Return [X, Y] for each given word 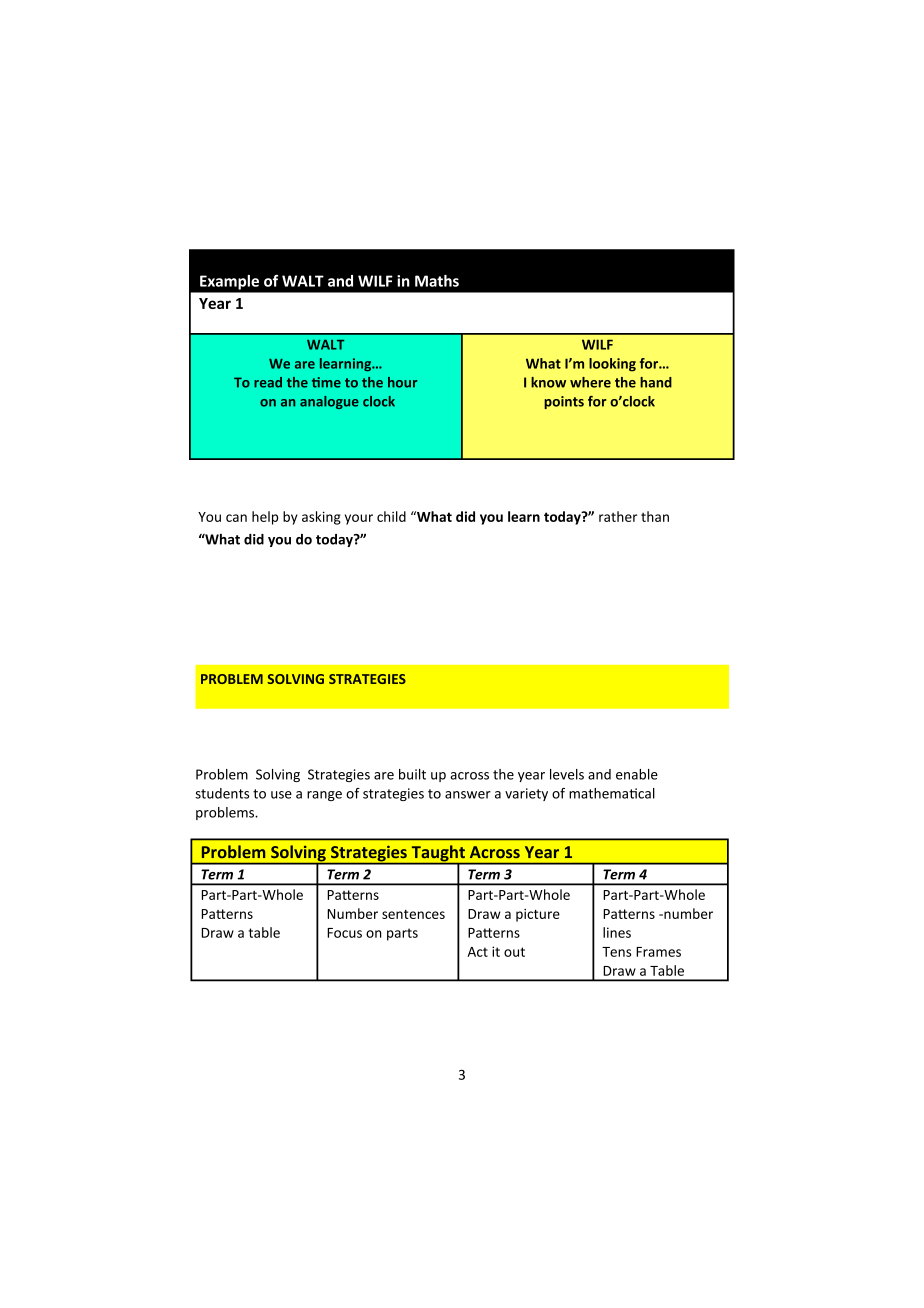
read [268, 382]
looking [612, 365]
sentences [413, 914]
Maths [437, 281]
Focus [344, 933]
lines [617, 932]
